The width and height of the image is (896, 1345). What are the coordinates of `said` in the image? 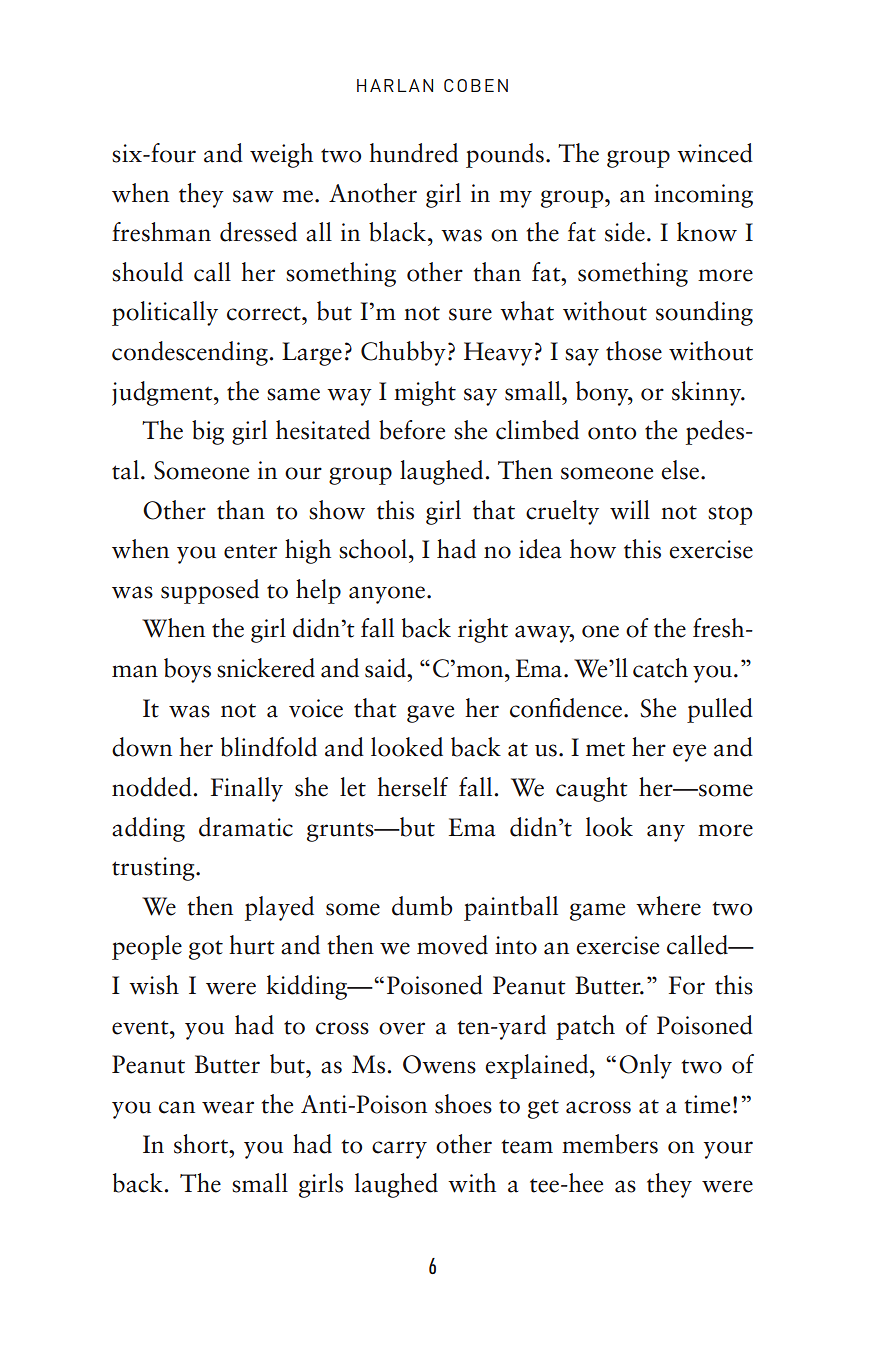 It's located at (387, 668).
